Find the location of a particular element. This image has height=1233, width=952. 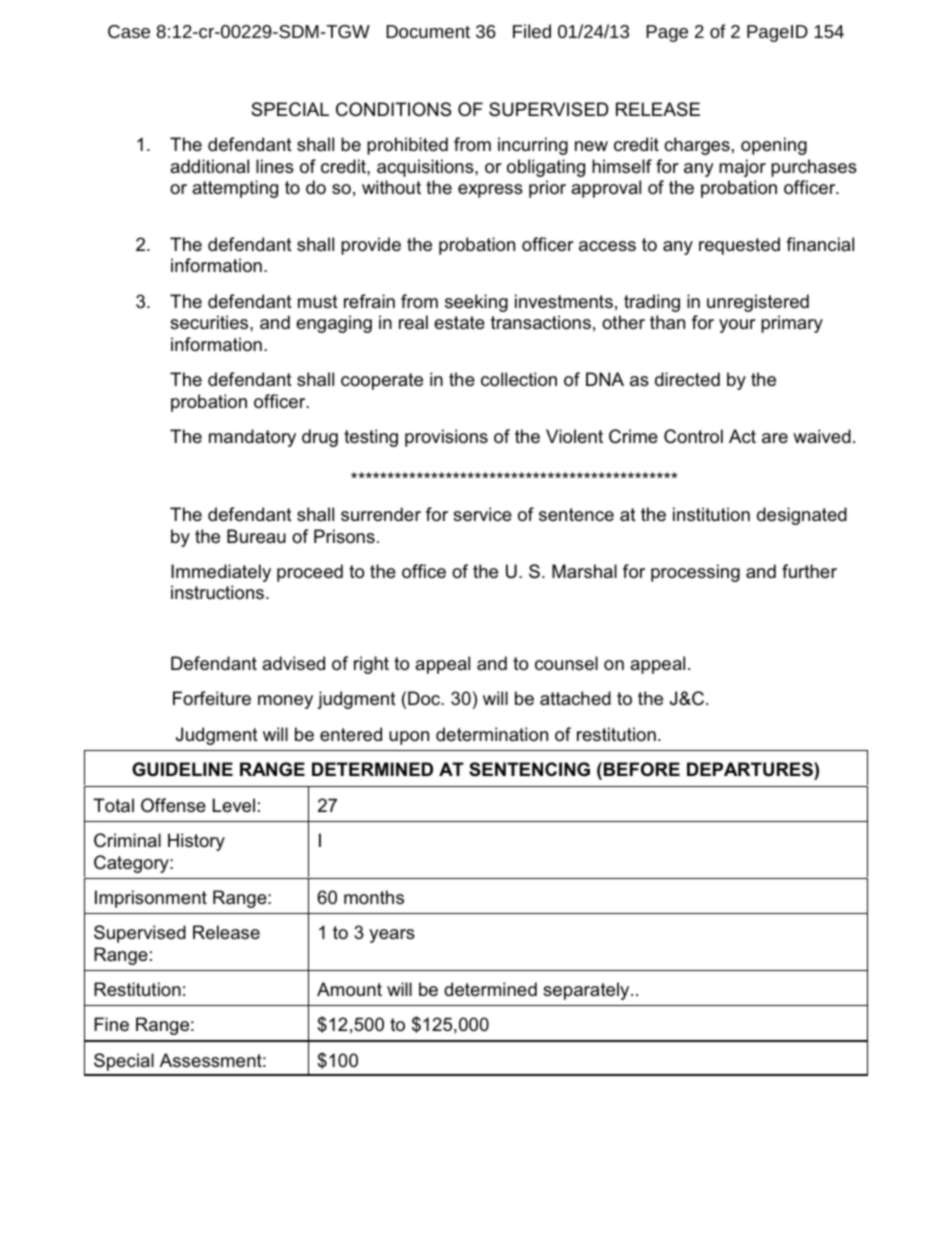

Document is located at coordinates (428, 31).
